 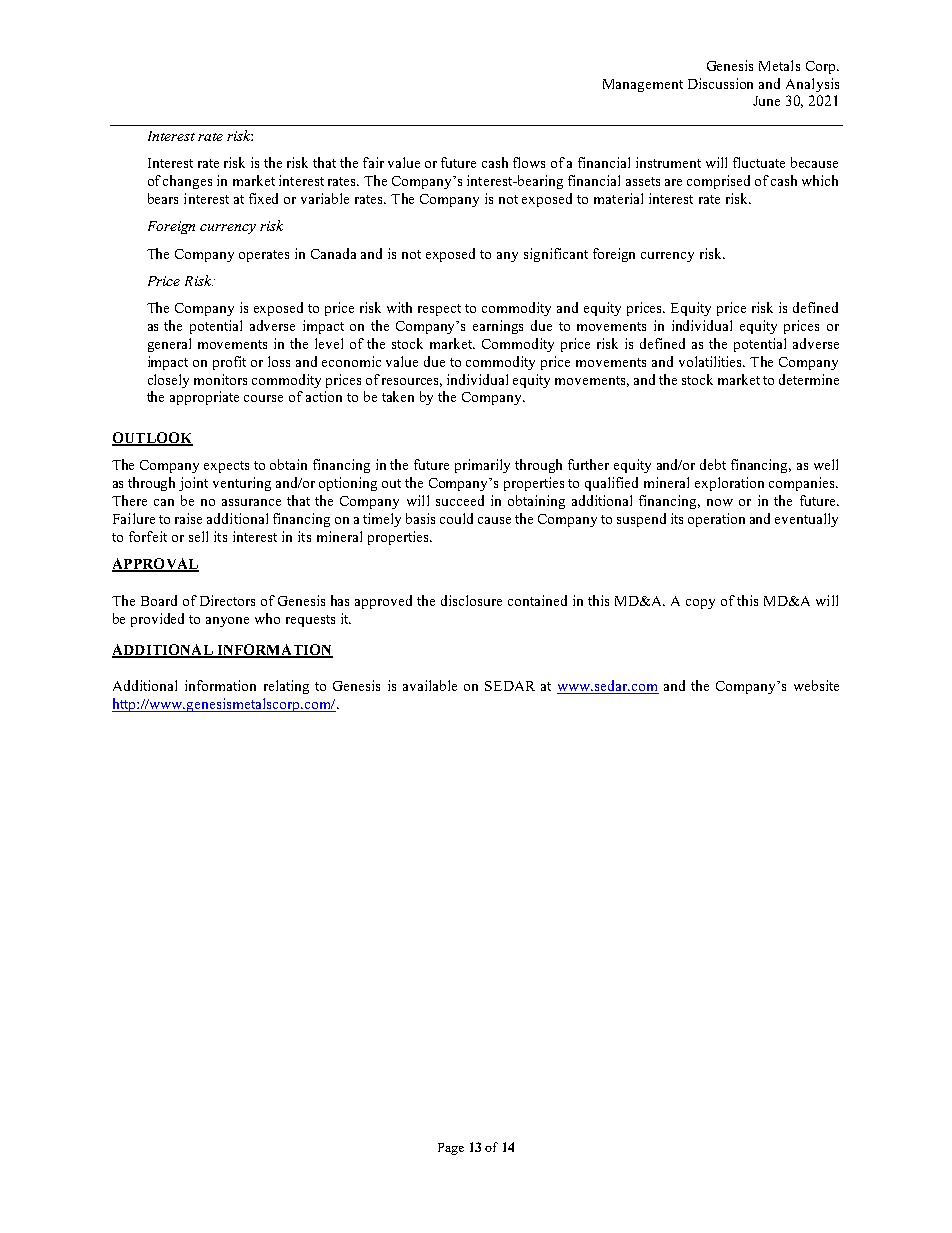 I want to click on Page, so click(x=451, y=1149).
